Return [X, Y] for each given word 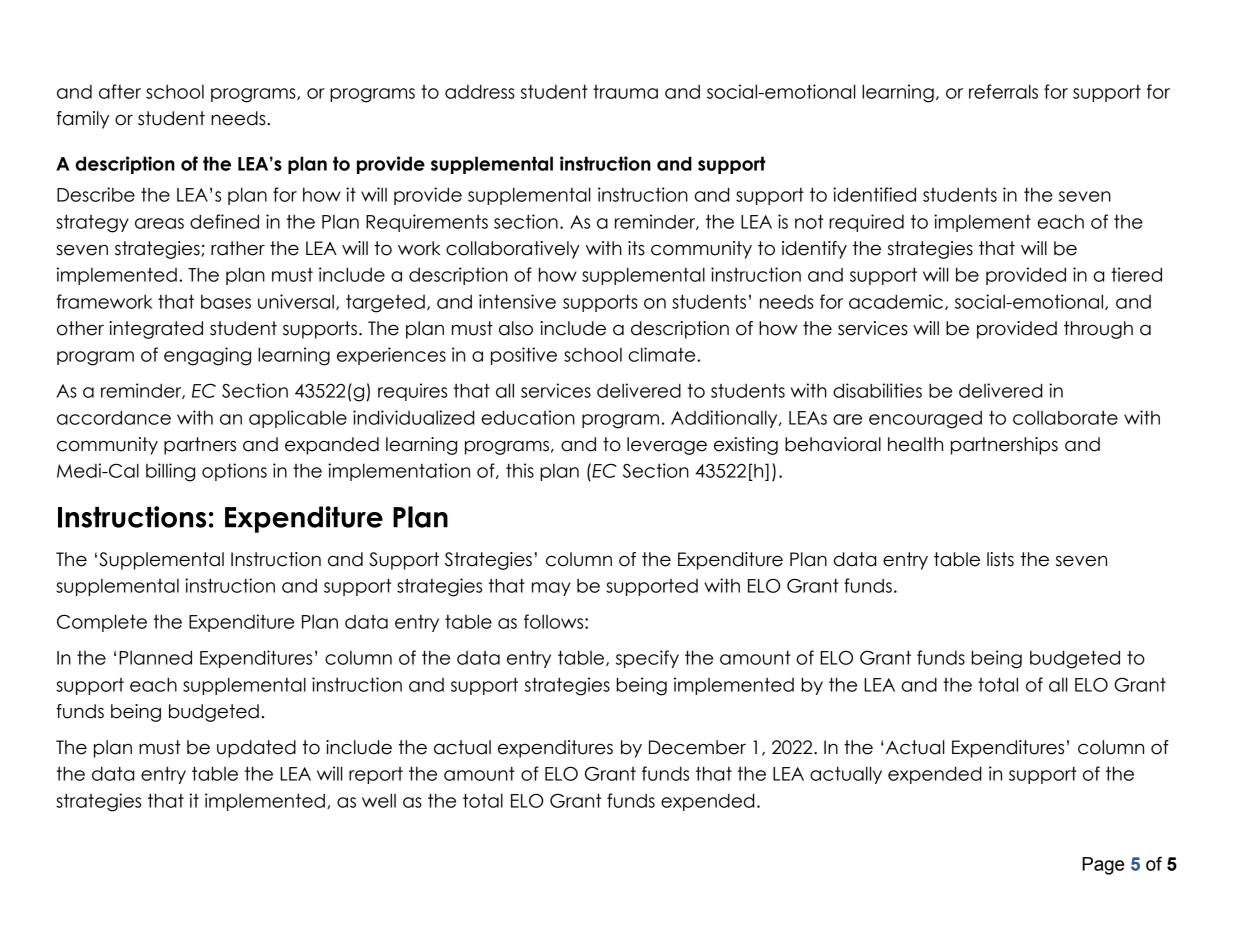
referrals [1003, 91]
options [234, 472]
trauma [625, 92]
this [520, 470]
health [915, 444]
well [379, 800]
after [120, 91]
